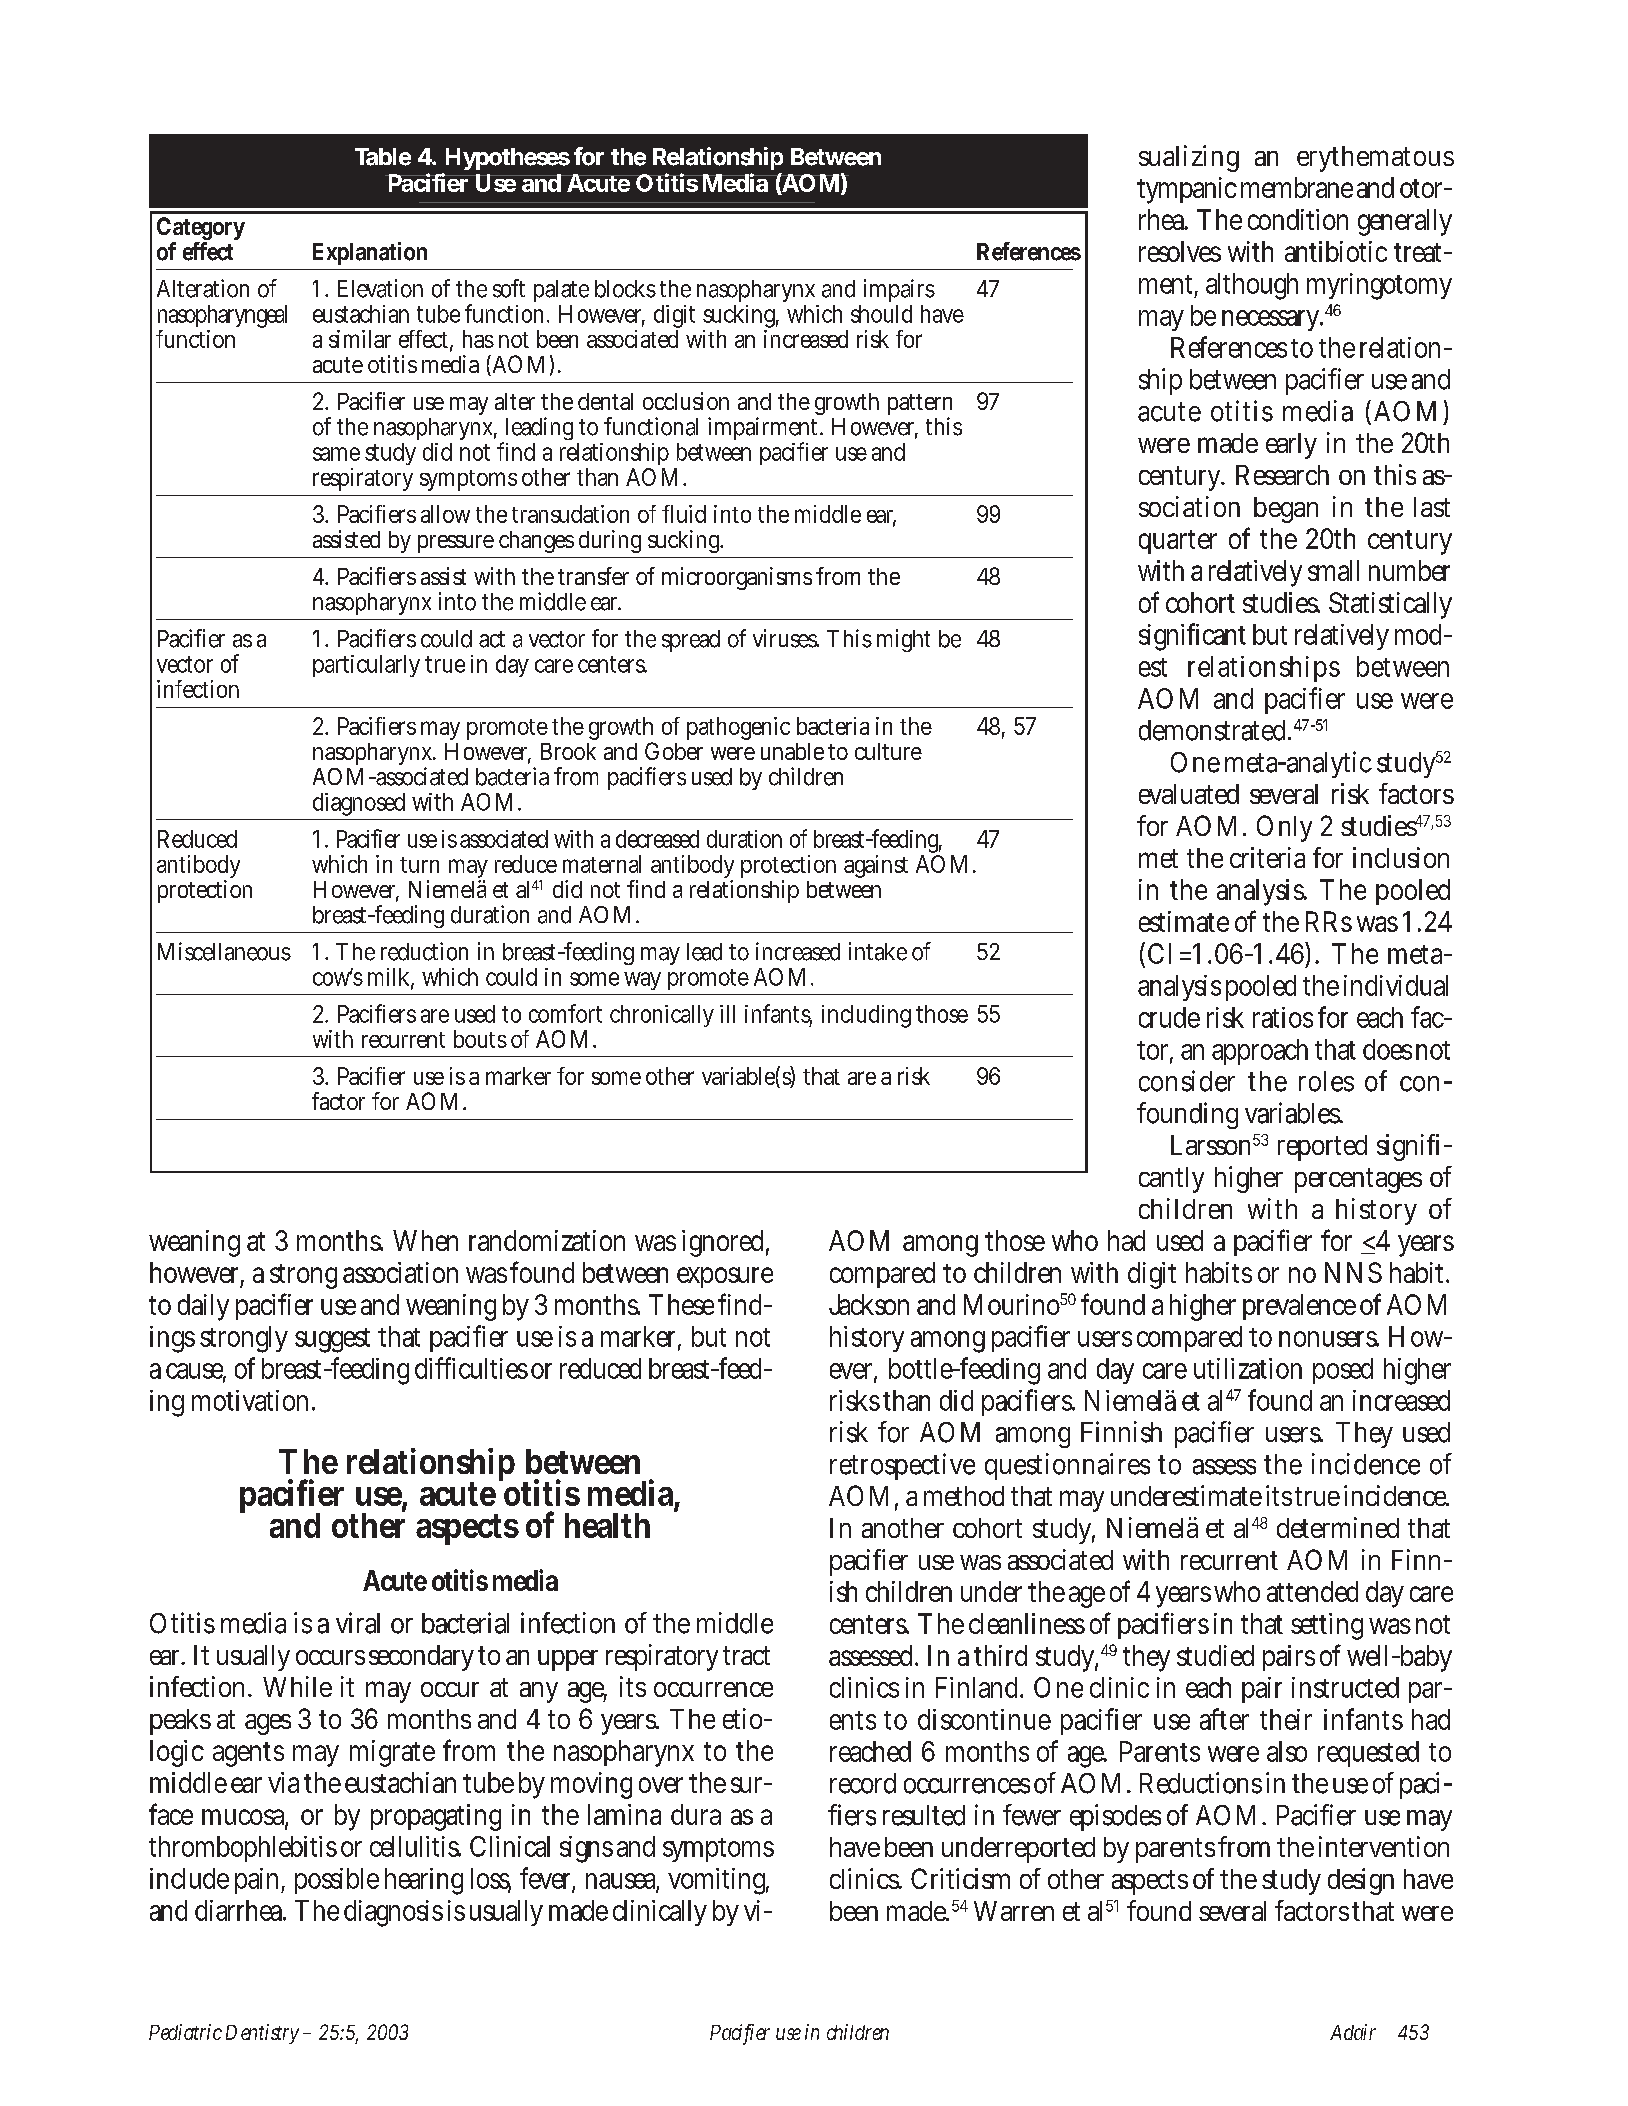 This page has height=2106, width=1628. What do you see at coordinates (881, 314) in the page?
I see `should` at bounding box center [881, 314].
